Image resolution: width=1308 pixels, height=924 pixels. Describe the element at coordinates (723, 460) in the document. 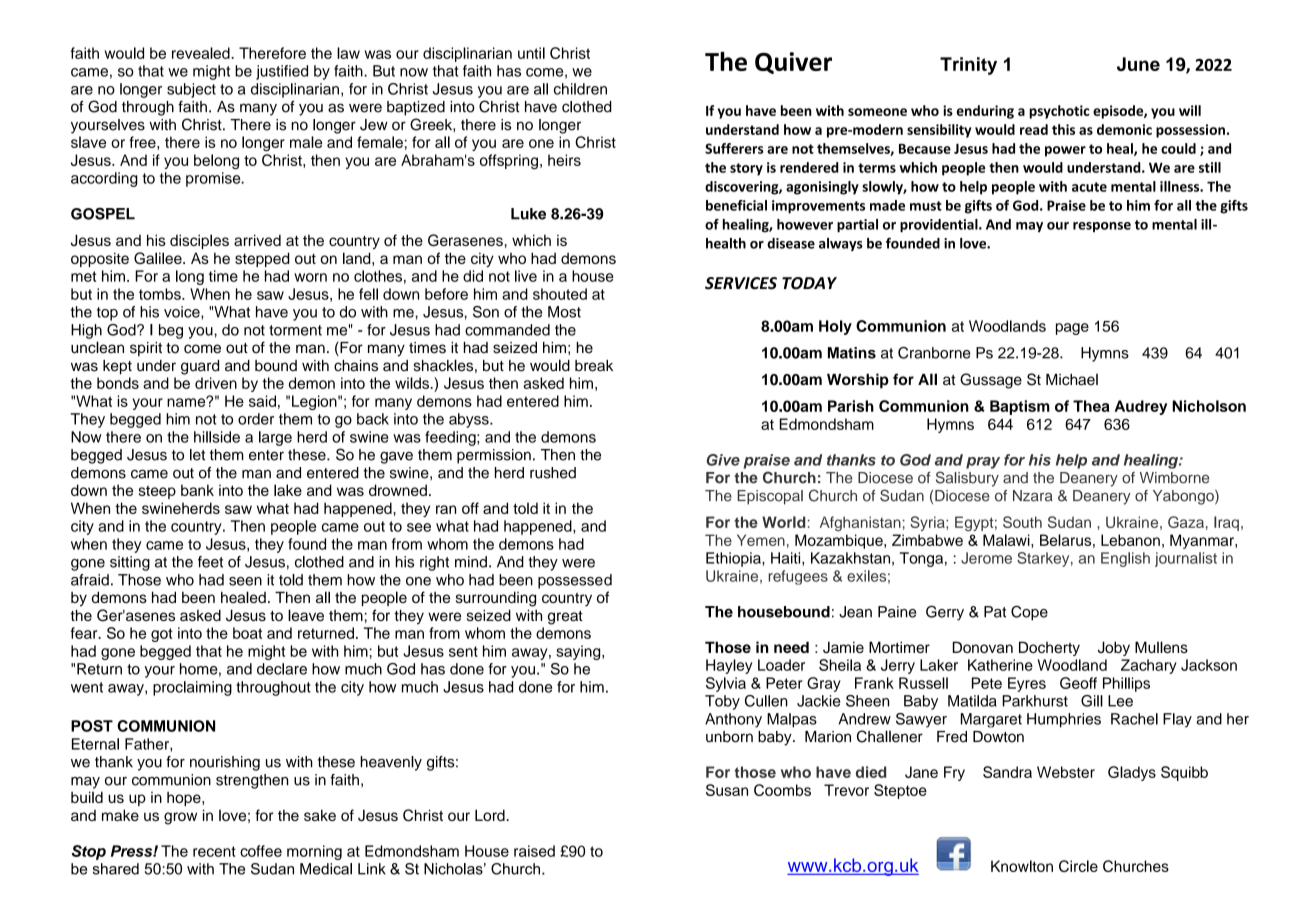

I see `Give` at that location.
